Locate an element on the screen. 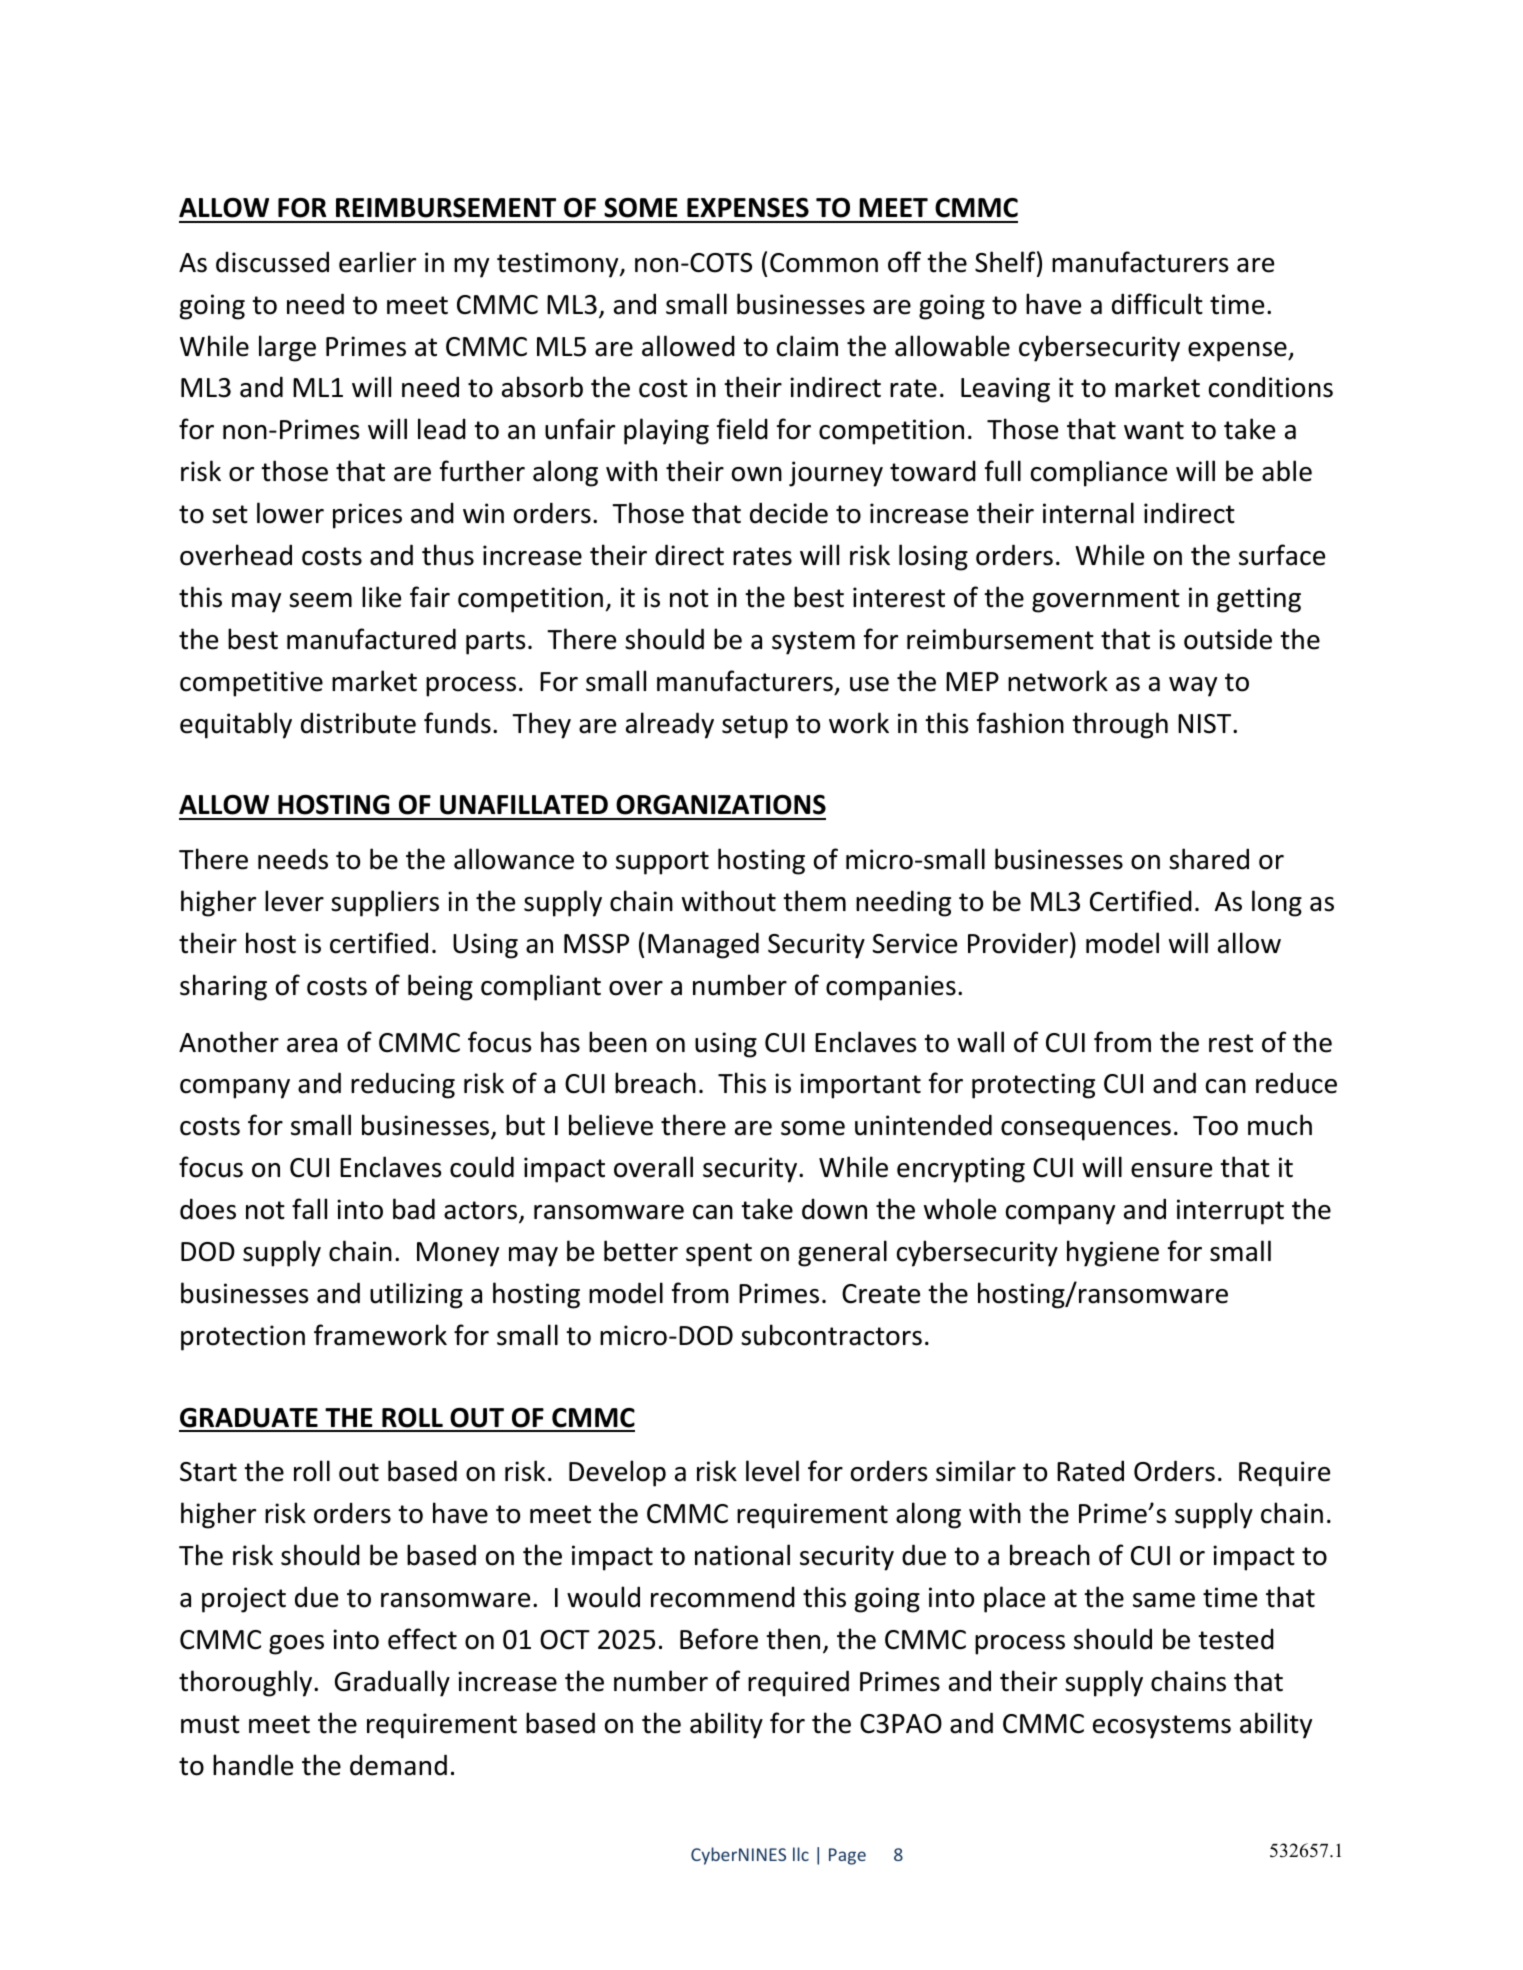 This screenshot has width=1523, height=1970. large is located at coordinates (287, 348).
